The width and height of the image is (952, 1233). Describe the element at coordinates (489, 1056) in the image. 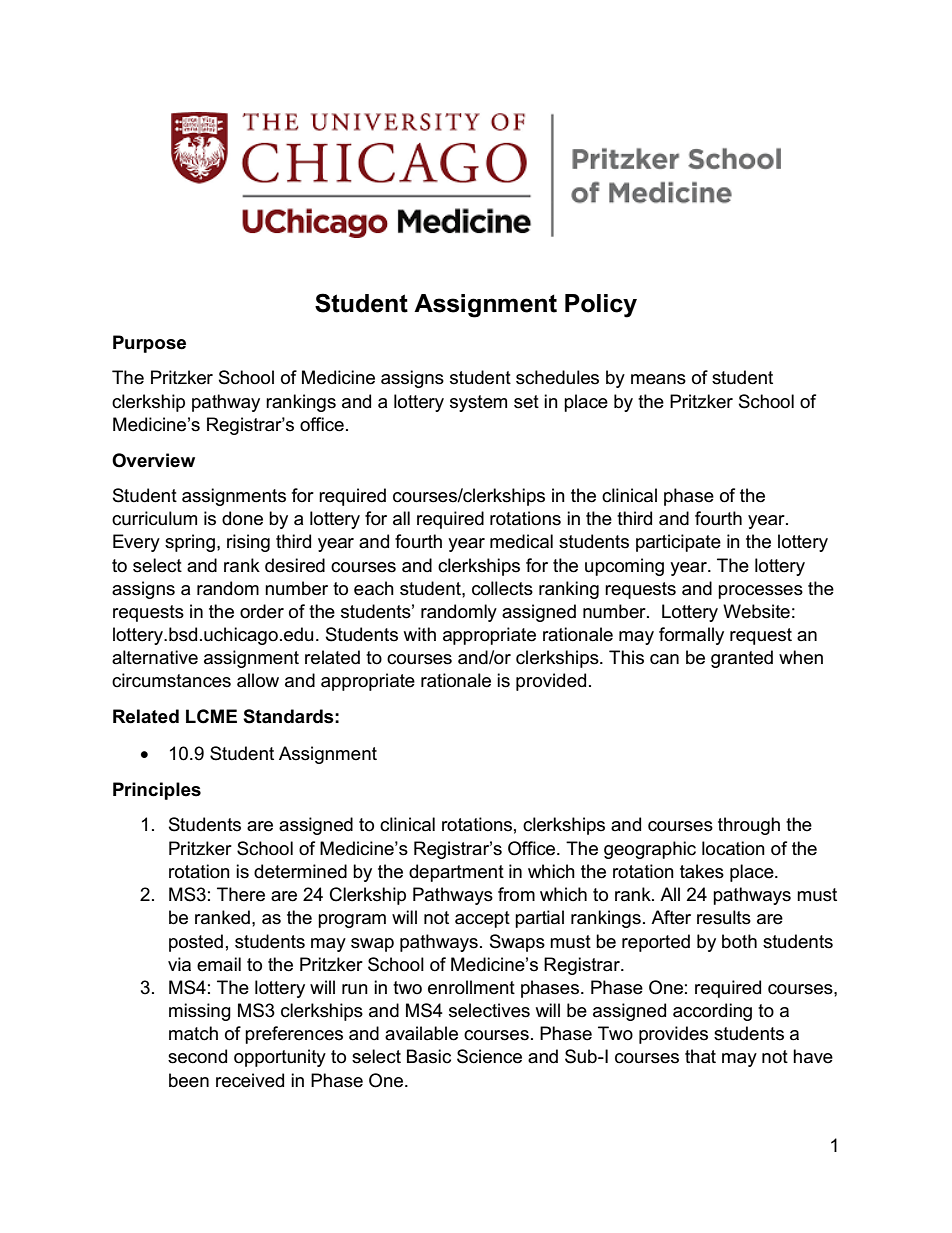

I see `Science` at that location.
